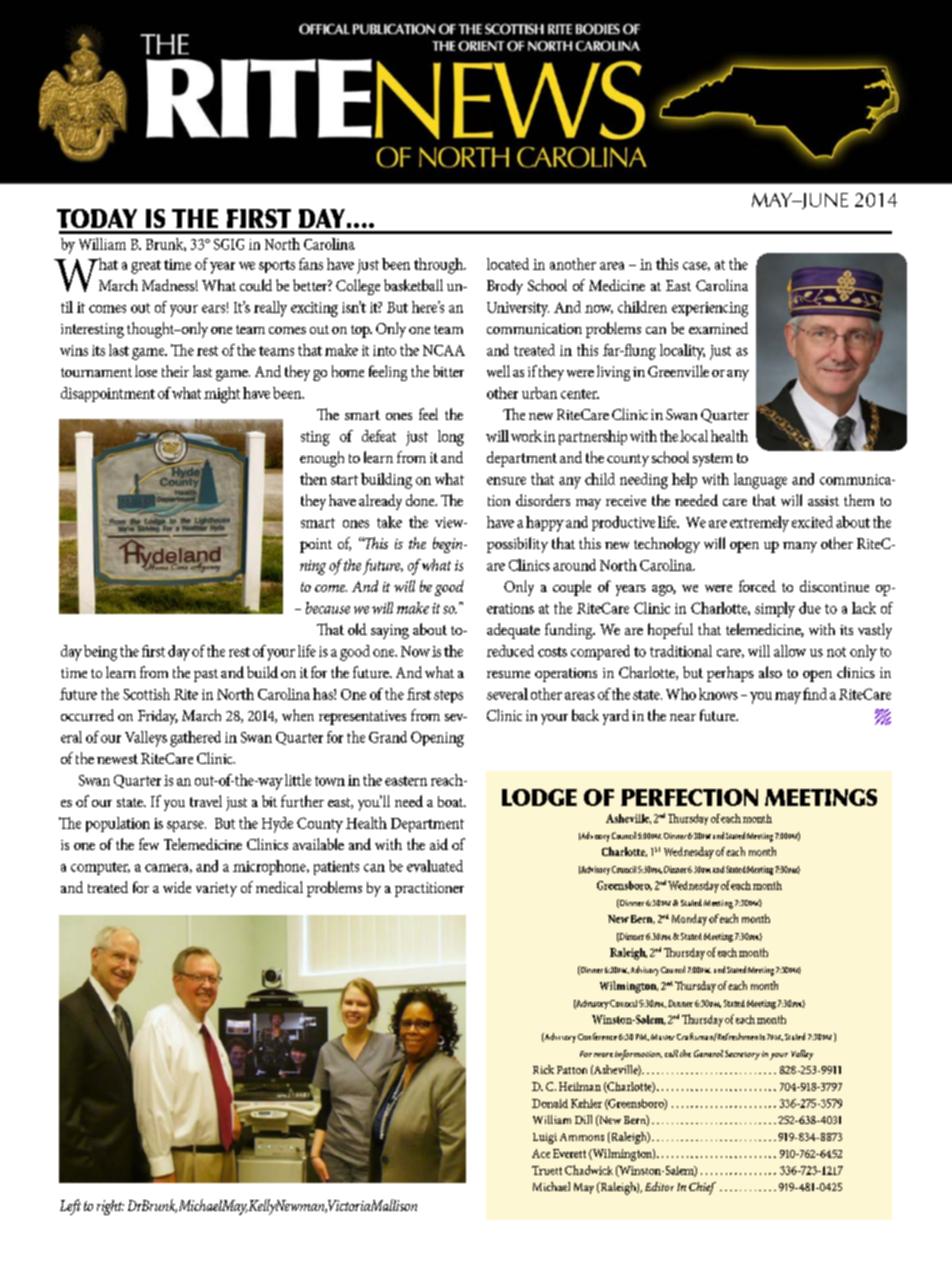 The image size is (952, 1280). What do you see at coordinates (110, 1207) in the image?
I see `right` at bounding box center [110, 1207].
